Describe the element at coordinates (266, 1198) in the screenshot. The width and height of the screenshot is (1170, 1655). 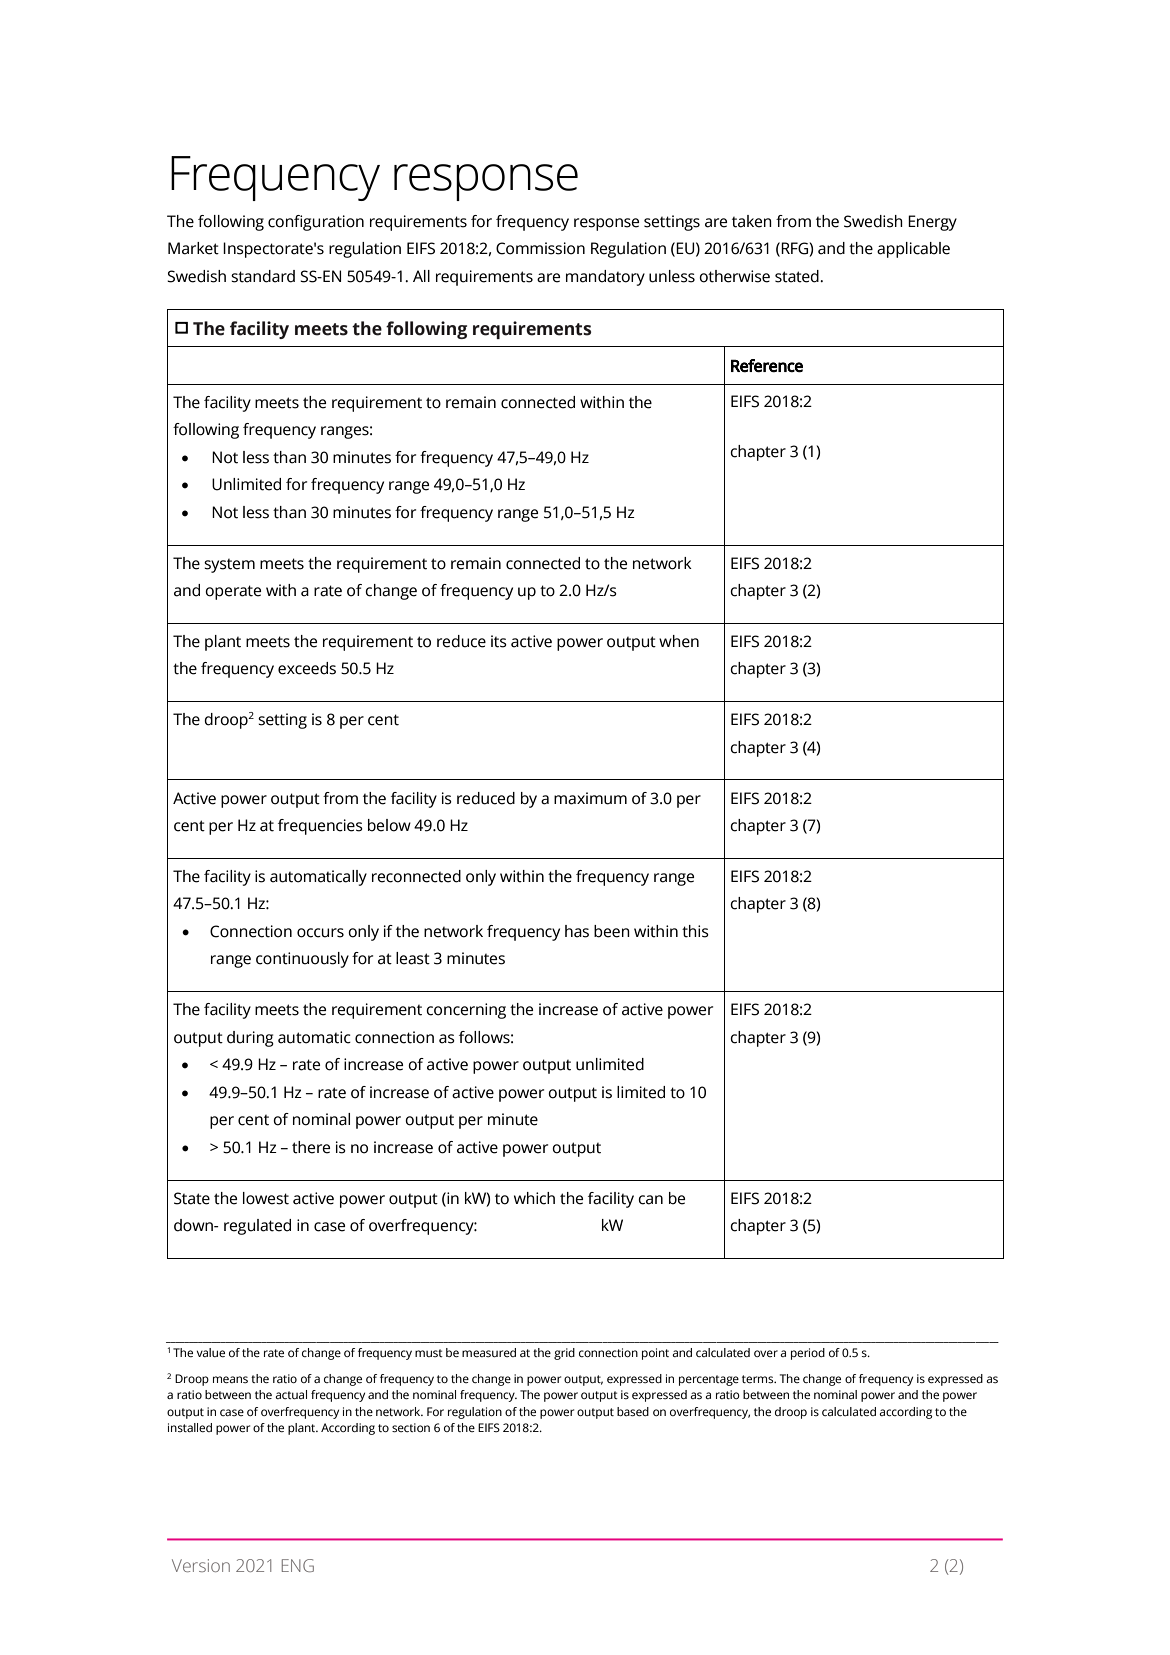
I see `lowest` at that location.
